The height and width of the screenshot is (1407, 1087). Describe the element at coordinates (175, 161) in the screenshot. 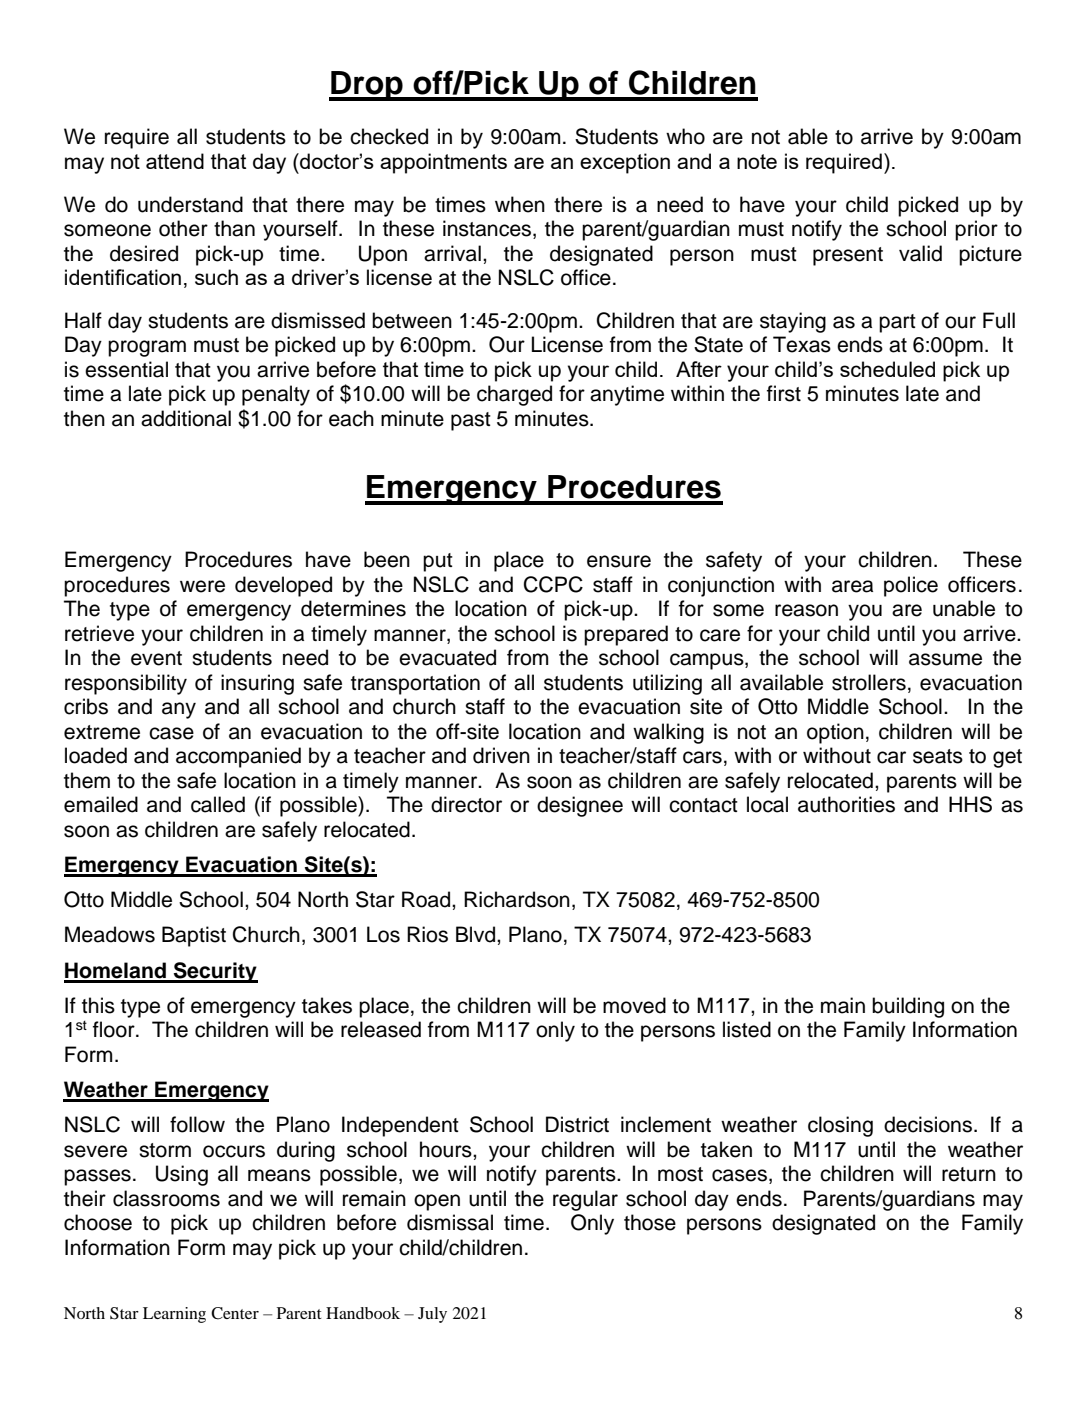

I see `attend` at that location.
